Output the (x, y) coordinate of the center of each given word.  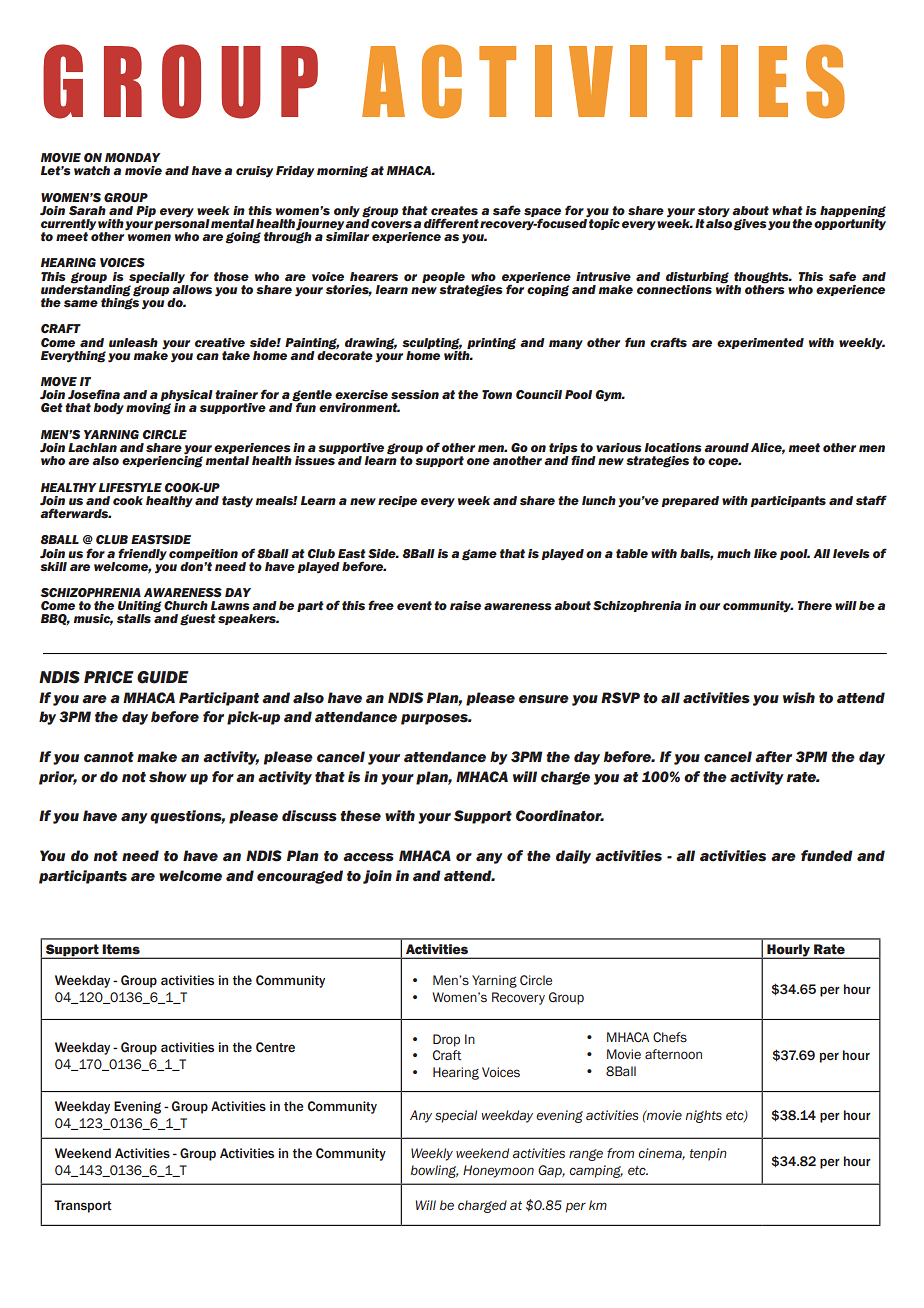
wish (799, 698)
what (787, 210)
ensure (544, 699)
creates (454, 210)
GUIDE (163, 677)
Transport (83, 1206)
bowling (434, 1171)
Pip (146, 211)
